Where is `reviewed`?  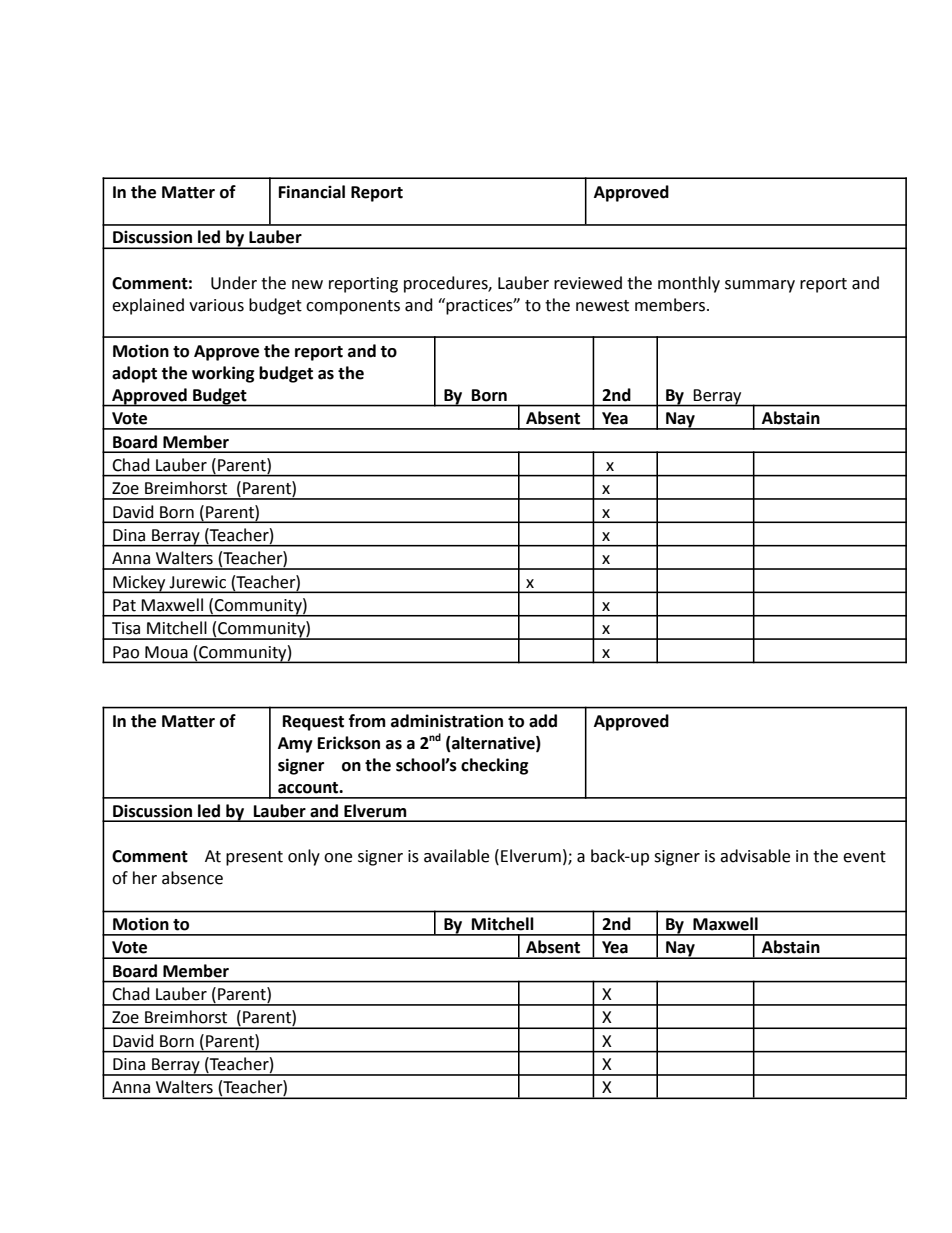
reviewed is located at coordinates (588, 283).
